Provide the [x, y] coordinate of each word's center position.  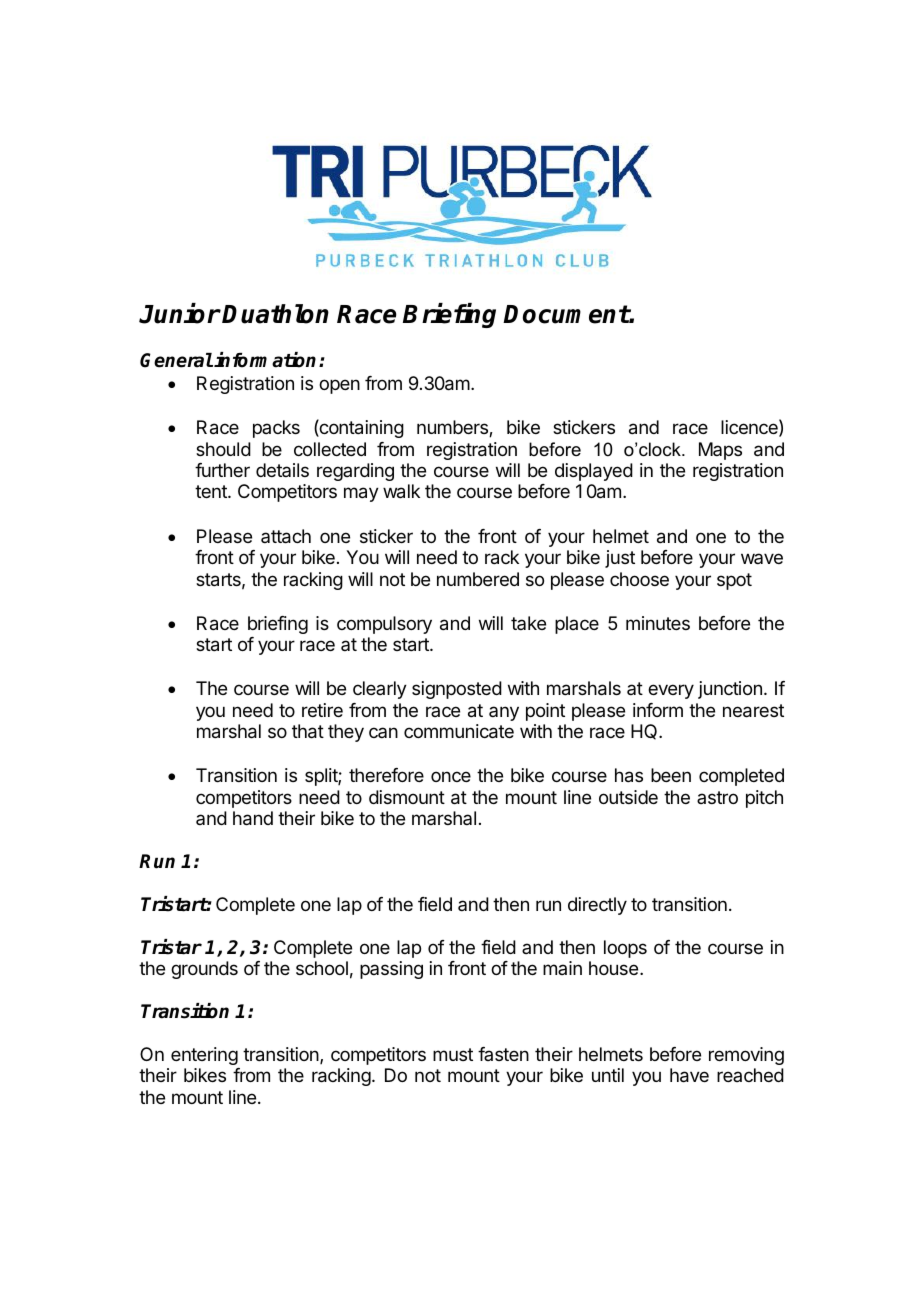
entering [204, 1056]
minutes [658, 623]
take [528, 623]
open [339, 386]
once [451, 776]
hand [253, 818]
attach [286, 536]
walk [401, 491]
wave [762, 558]
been [671, 775]
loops [625, 949]
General [176, 360]
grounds [204, 970]
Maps [720, 451]
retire [322, 710]
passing [391, 970]
